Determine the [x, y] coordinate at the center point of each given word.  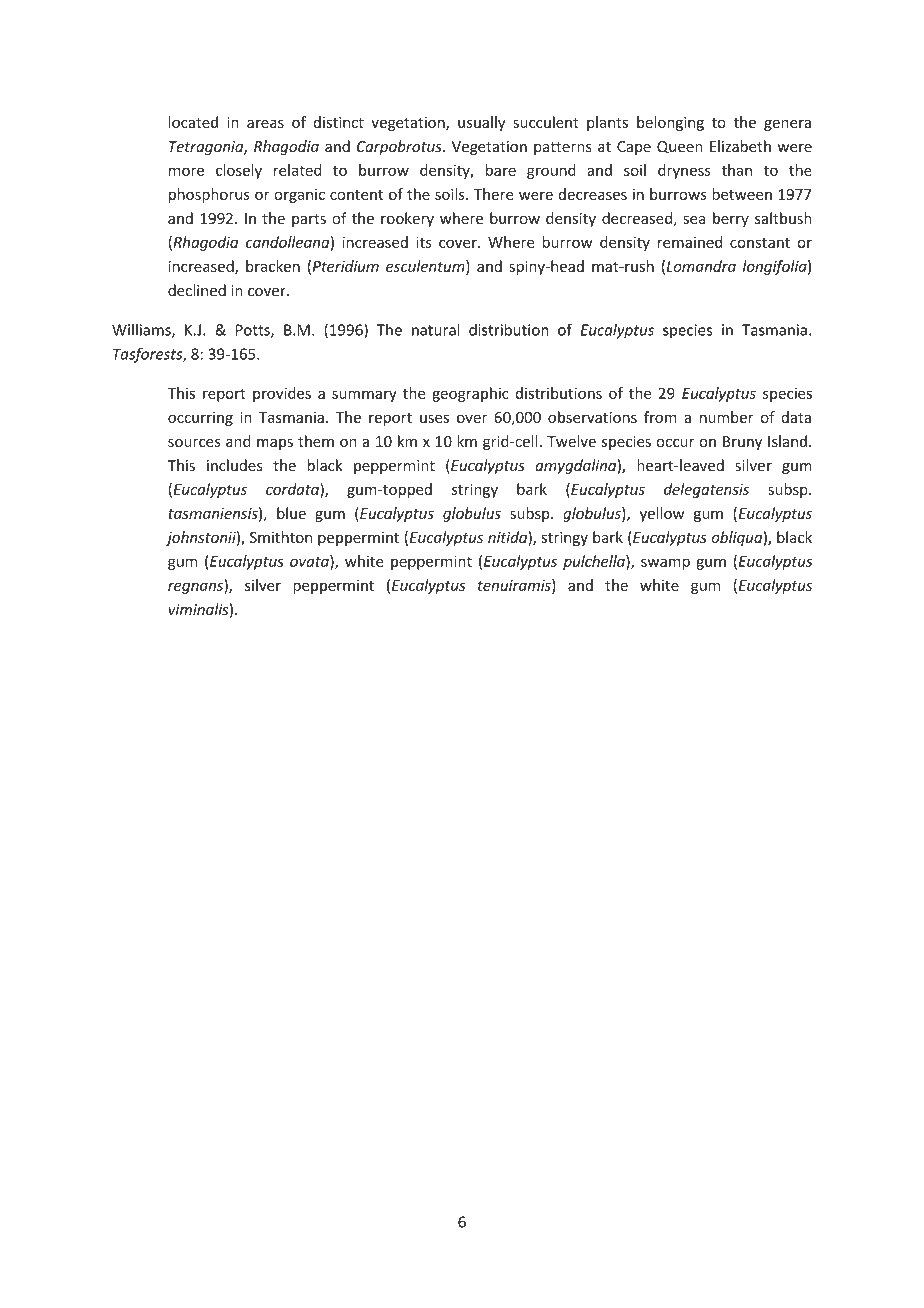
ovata [310, 562]
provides [282, 394]
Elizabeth [740, 146]
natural [436, 329]
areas [265, 123]
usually [481, 123]
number [727, 417]
